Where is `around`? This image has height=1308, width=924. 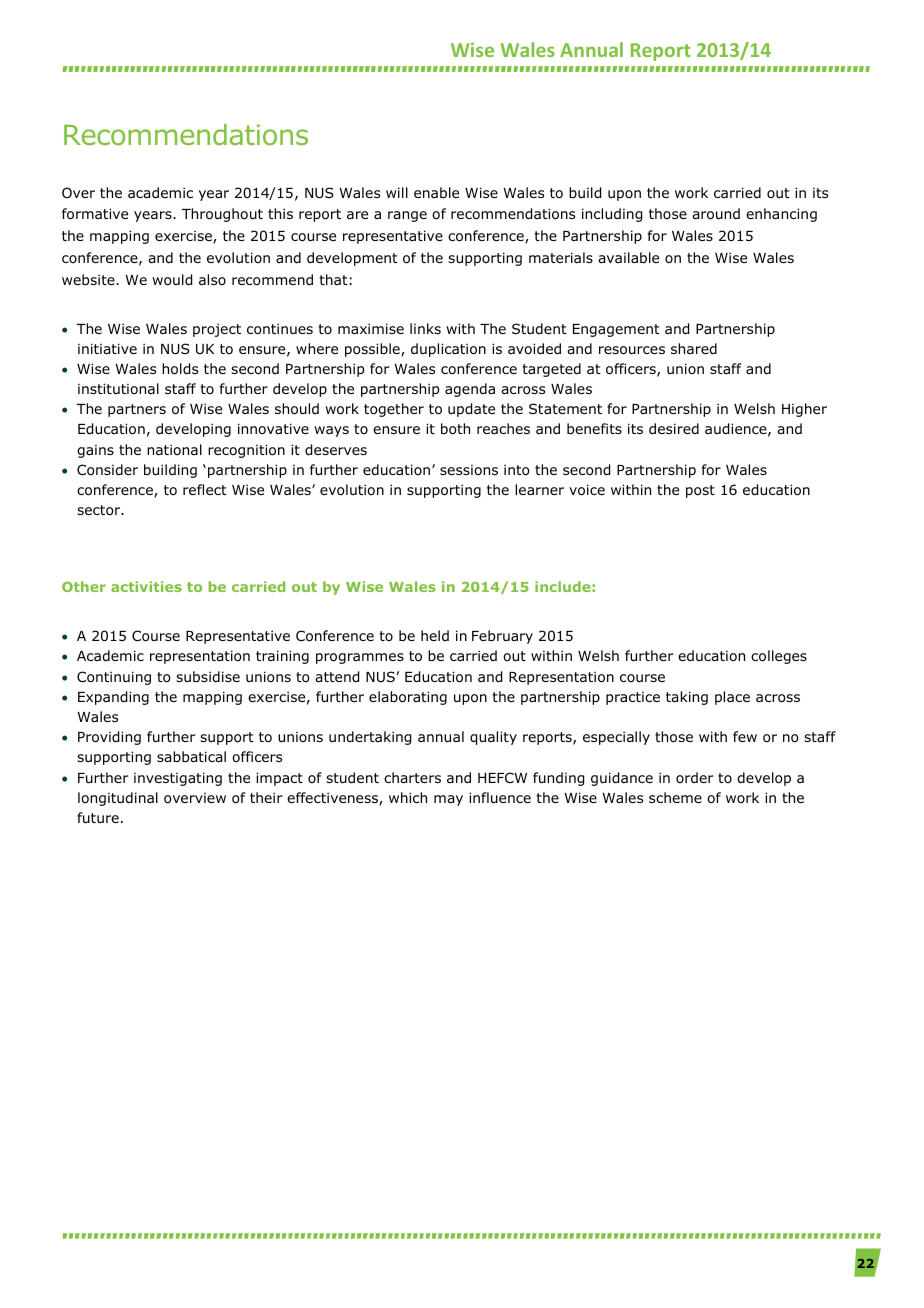 around is located at coordinates (716, 214).
